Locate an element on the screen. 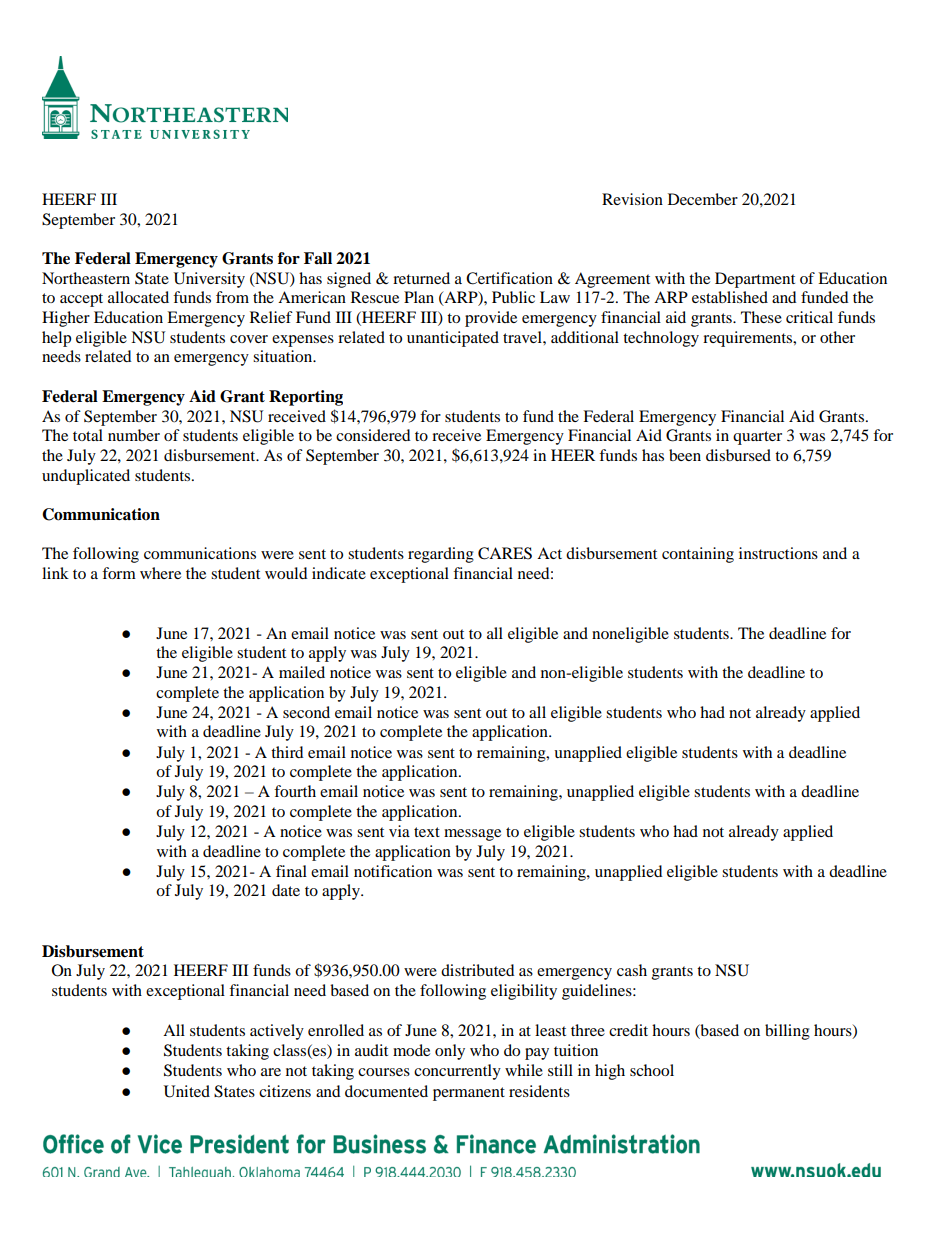 Image resolution: width=952 pixels, height=1233 pixels. text is located at coordinates (427, 832).
